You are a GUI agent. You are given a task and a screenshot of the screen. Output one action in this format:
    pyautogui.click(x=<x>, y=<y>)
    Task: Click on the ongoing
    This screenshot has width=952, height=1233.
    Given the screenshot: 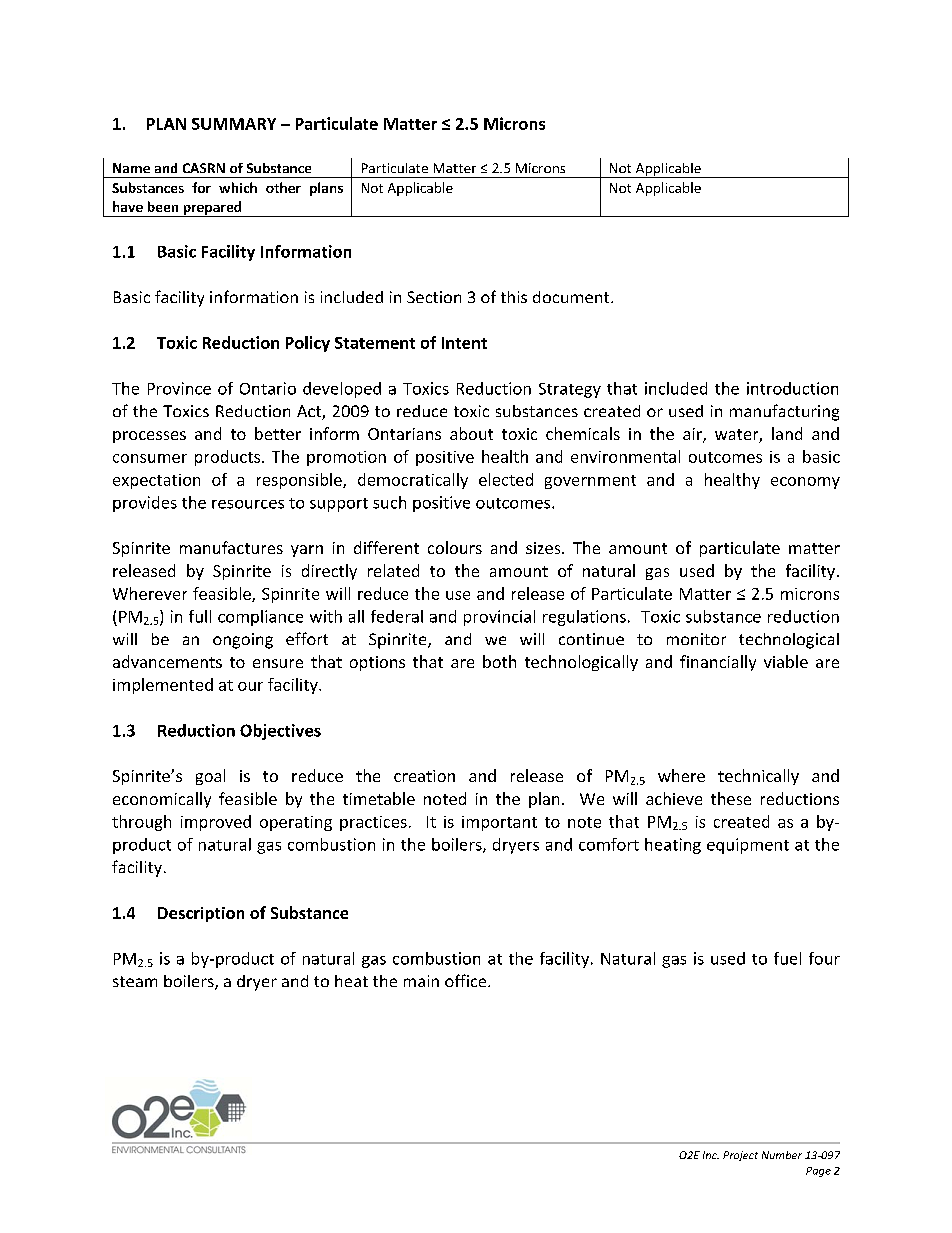 What is the action you would take?
    pyautogui.click(x=243, y=641)
